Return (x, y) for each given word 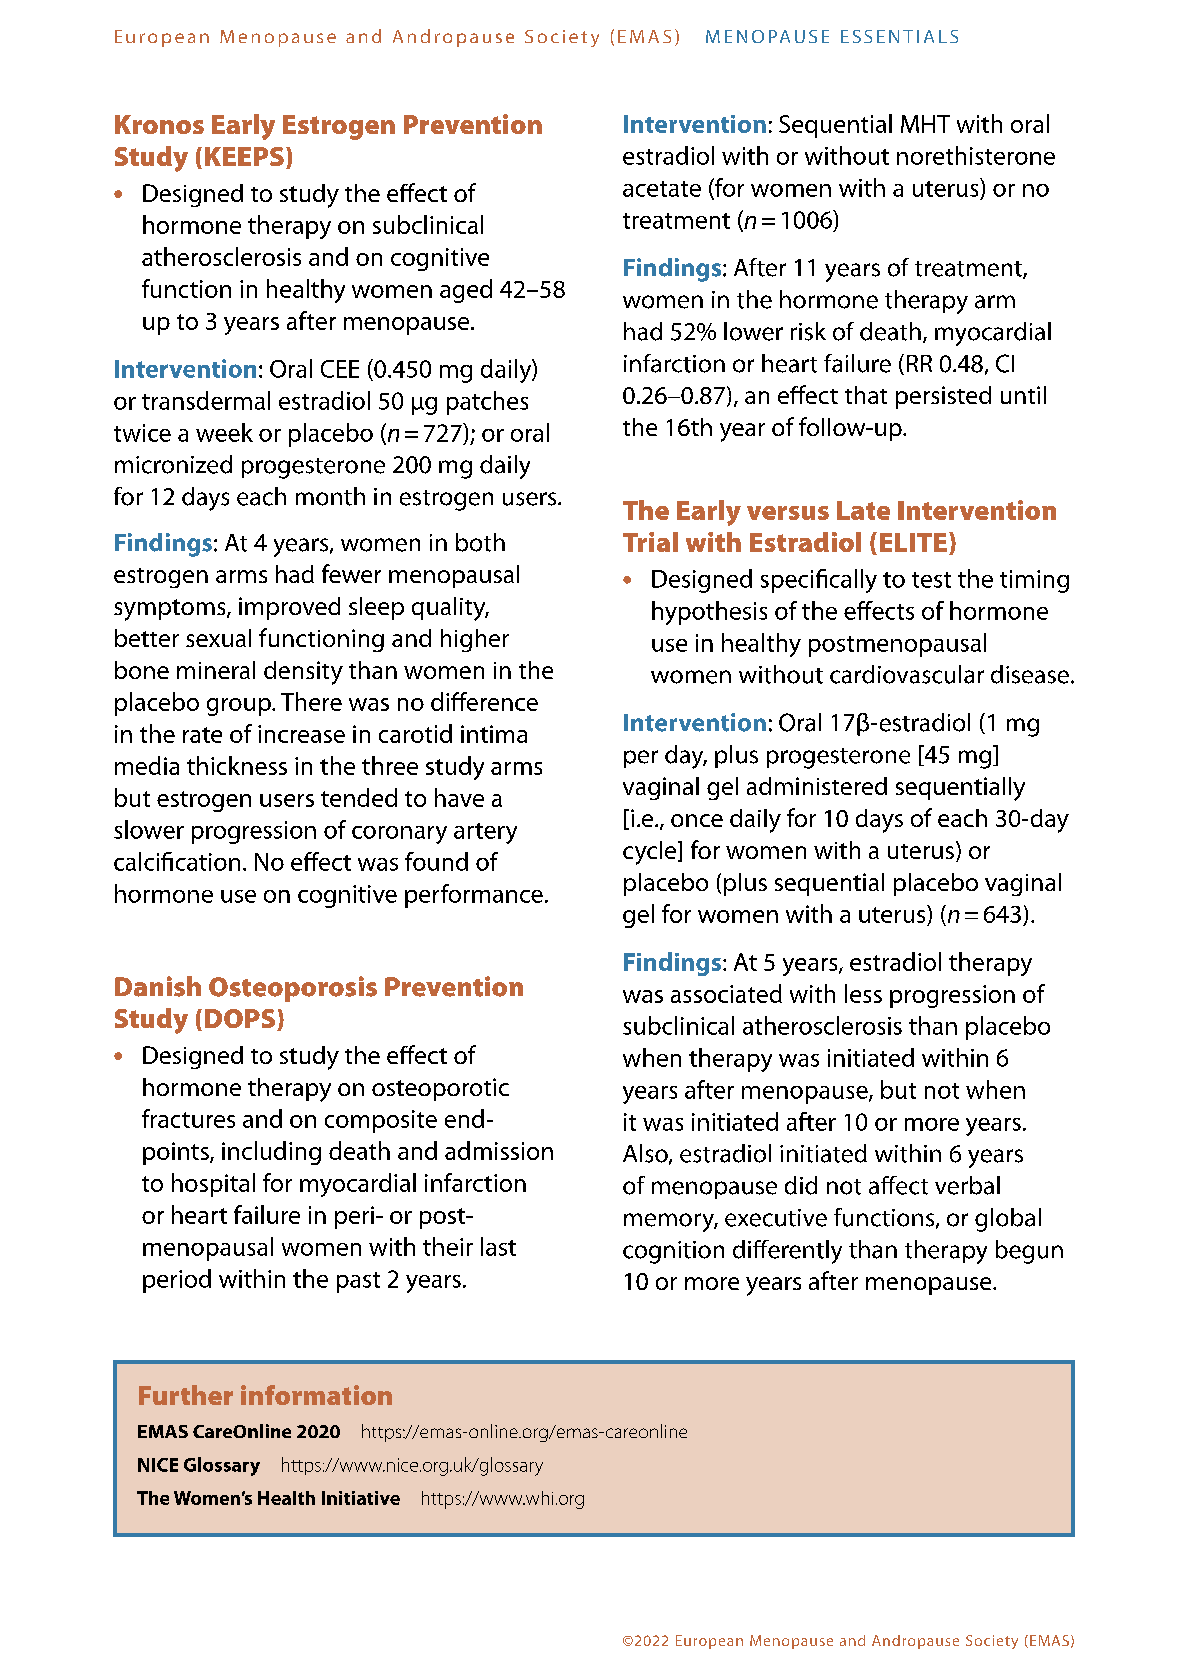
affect (898, 1185)
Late (863, 510)
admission (499, 1150)
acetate (662, 189)
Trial (650, 542)
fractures (188, 1118)
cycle (651, 853)
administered (817, 786)
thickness (237, 765)
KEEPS (244, 156)
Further (186, 1395)
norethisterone (976, 155)
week (224, 432)
